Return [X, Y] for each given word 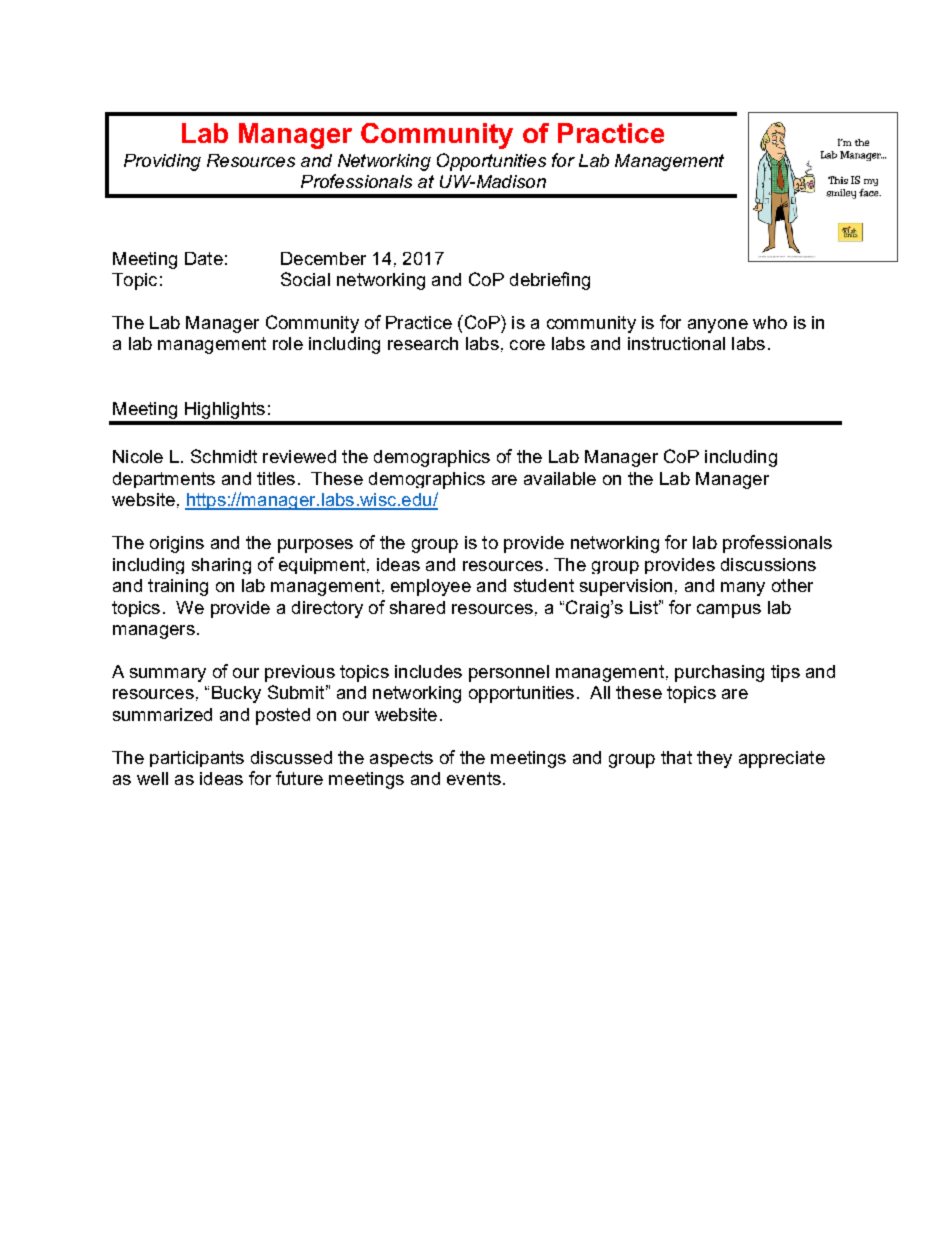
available [560, 478]
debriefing [550, 281]
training [178, 587]
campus [729, 611]
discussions [768, 564]
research [423, 343]
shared [417, 607]
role [288, 343]
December [323, 258]
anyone [718, 326]
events [474, 778]
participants [197, 759]
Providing [162, 162]
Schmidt [224, 456]
